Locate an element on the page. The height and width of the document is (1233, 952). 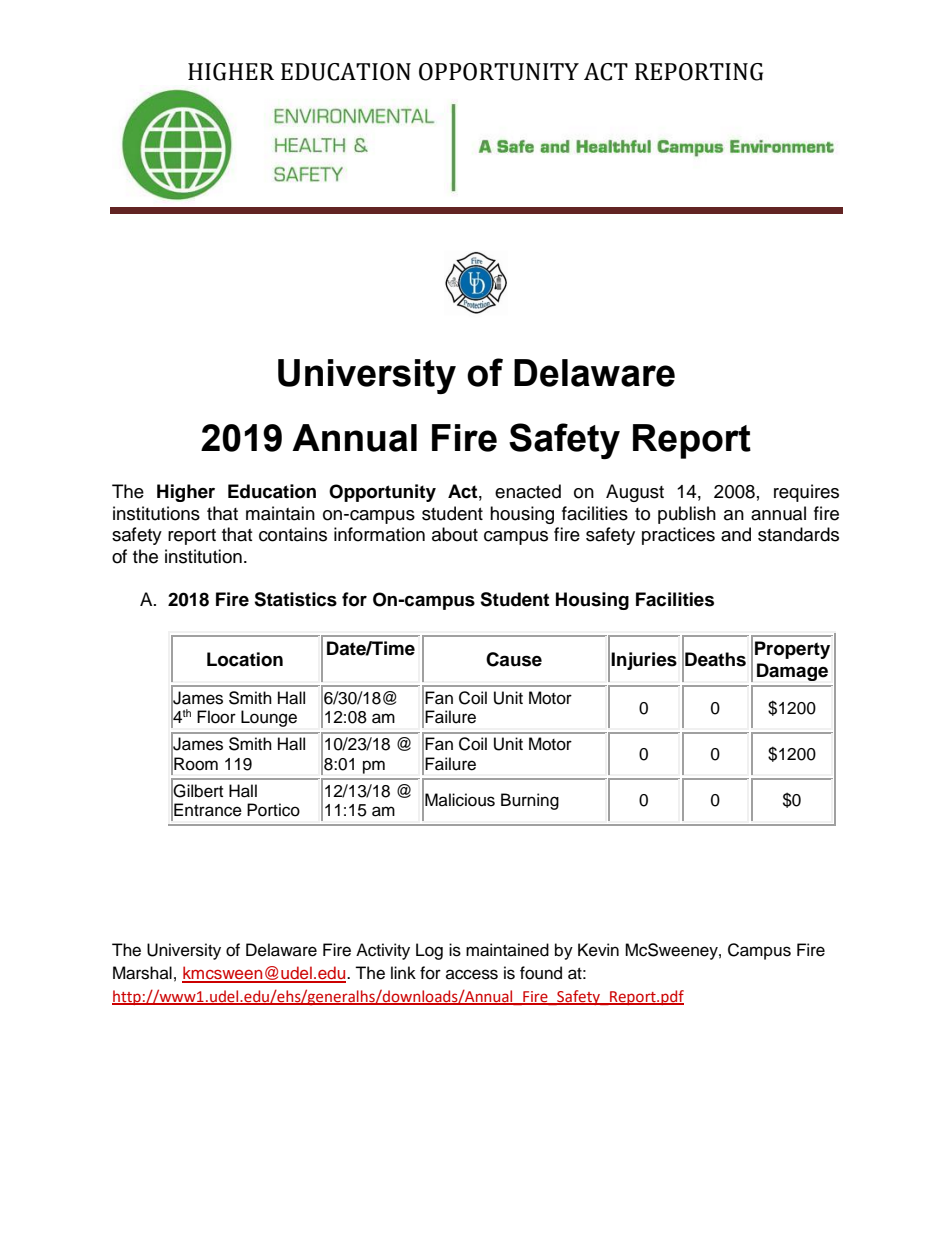
publish is located at coordinates (687, 515).
